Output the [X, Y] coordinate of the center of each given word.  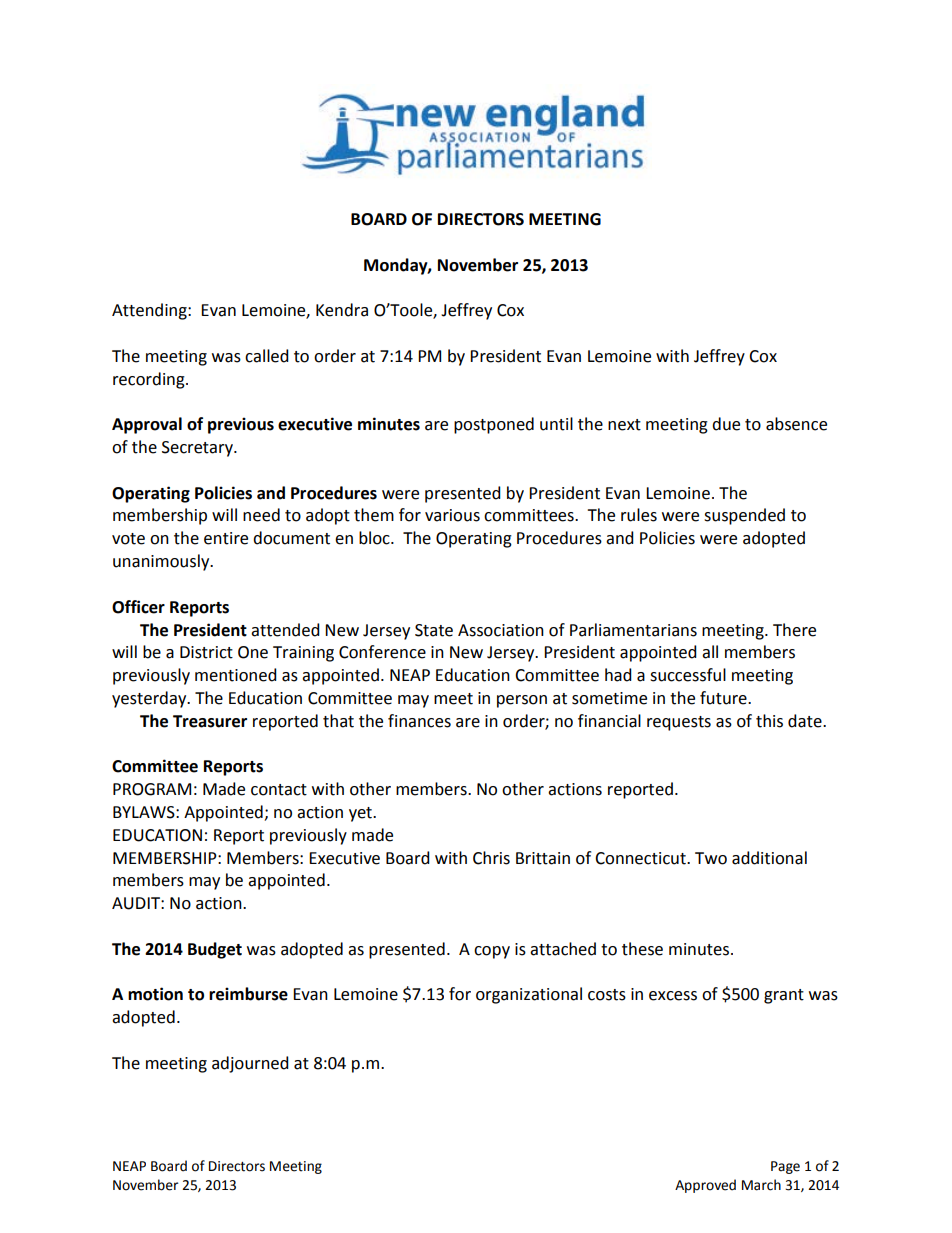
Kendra [342, 310]
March [761, 1185]
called [267, 356]
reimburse [248, 994]
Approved [705, 1186]
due [726, 424]
